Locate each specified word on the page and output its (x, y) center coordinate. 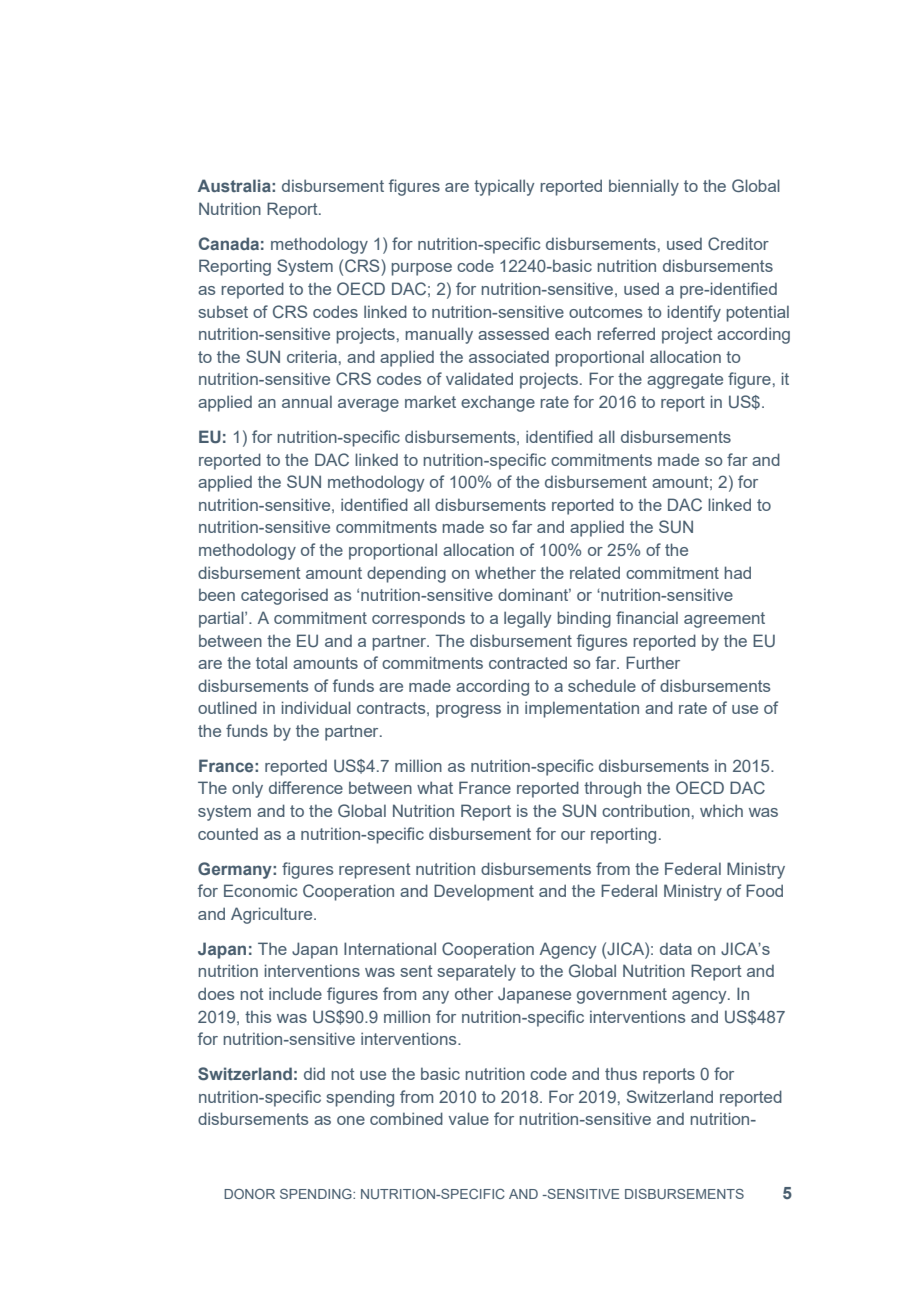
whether (505, 572)
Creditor (738, 243)
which (721, 810)
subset (223, 311)
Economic (260, 890)
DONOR (249, 1194)
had (737, 572)
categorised (284, 596)
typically (504, 187)
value (468, 1118)
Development (484, 892)
